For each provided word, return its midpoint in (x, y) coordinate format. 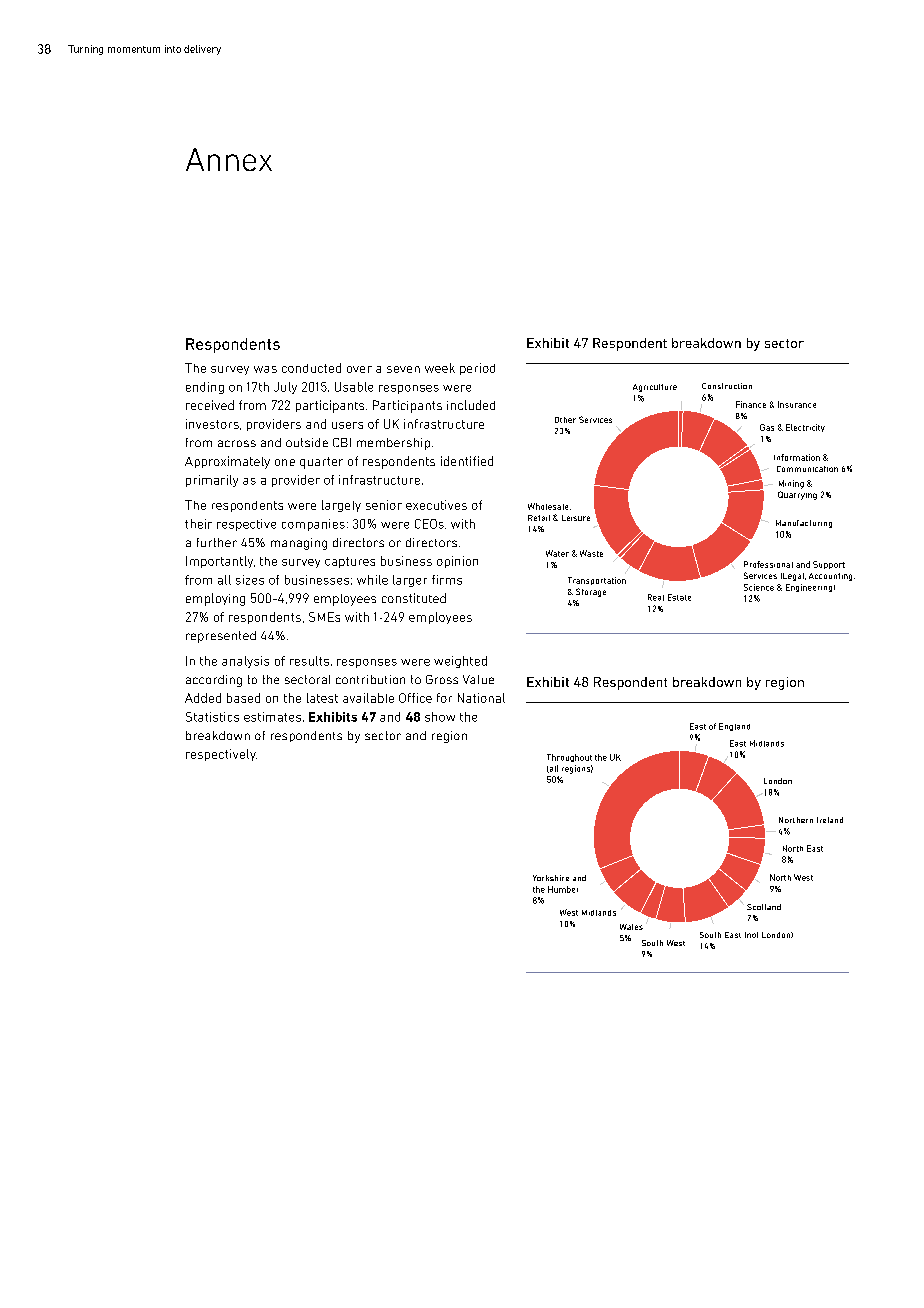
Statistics (212, 717)
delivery (202, 50)
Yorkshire (551, 878)
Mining (791, 484)
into (173, 49)
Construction (727, 386)
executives (436, 505)
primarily (212, 481)
